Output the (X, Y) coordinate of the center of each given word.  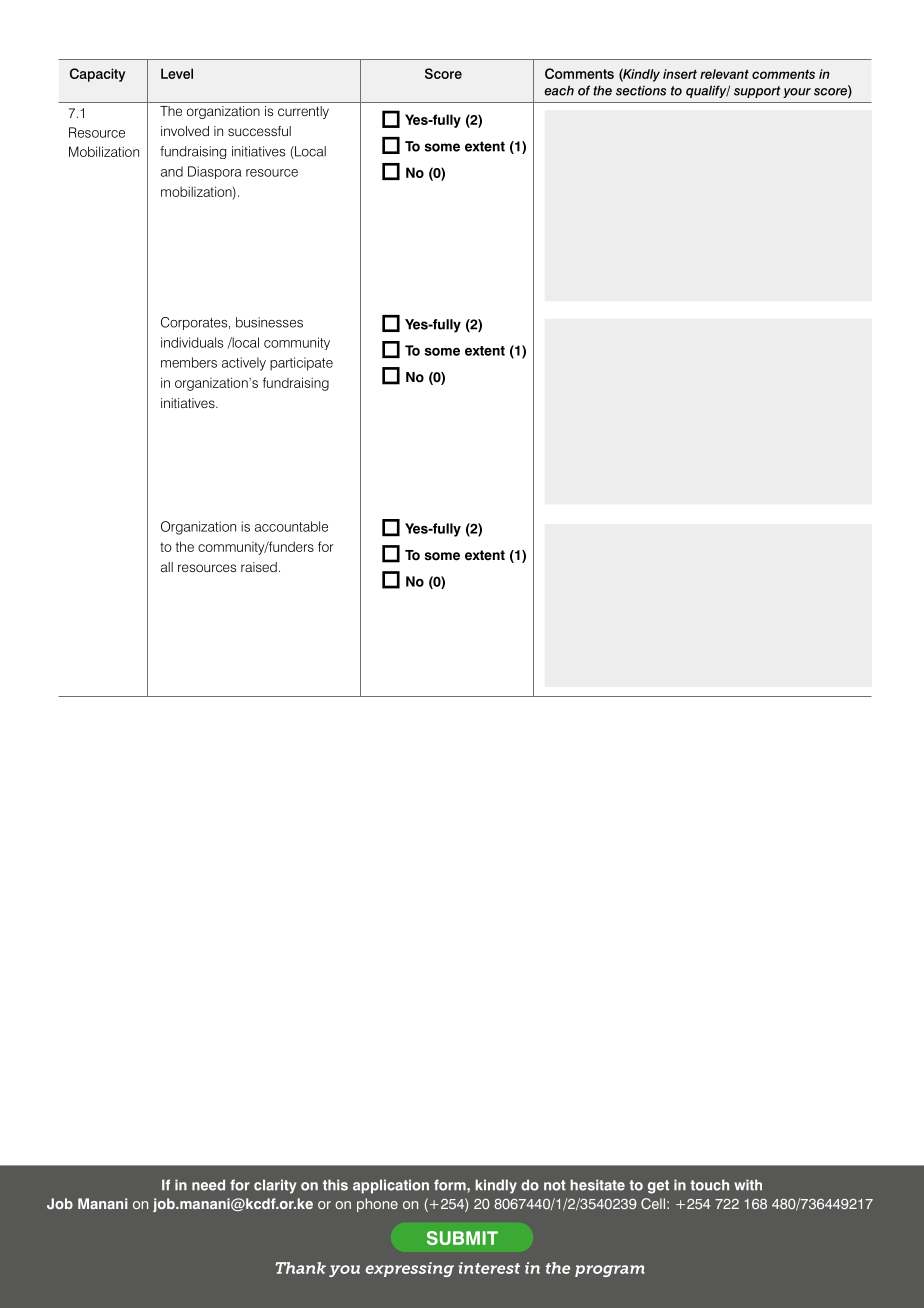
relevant (724, 74)
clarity (275, 1186)
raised (259, 567)
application (391, 1186)
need (208, 1185)
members (189, 362)
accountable (291, 526)
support (757, 92)
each (559, 90)
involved (185, 131)
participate (301, 364)
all (167, 567)
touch (709, 1185)
